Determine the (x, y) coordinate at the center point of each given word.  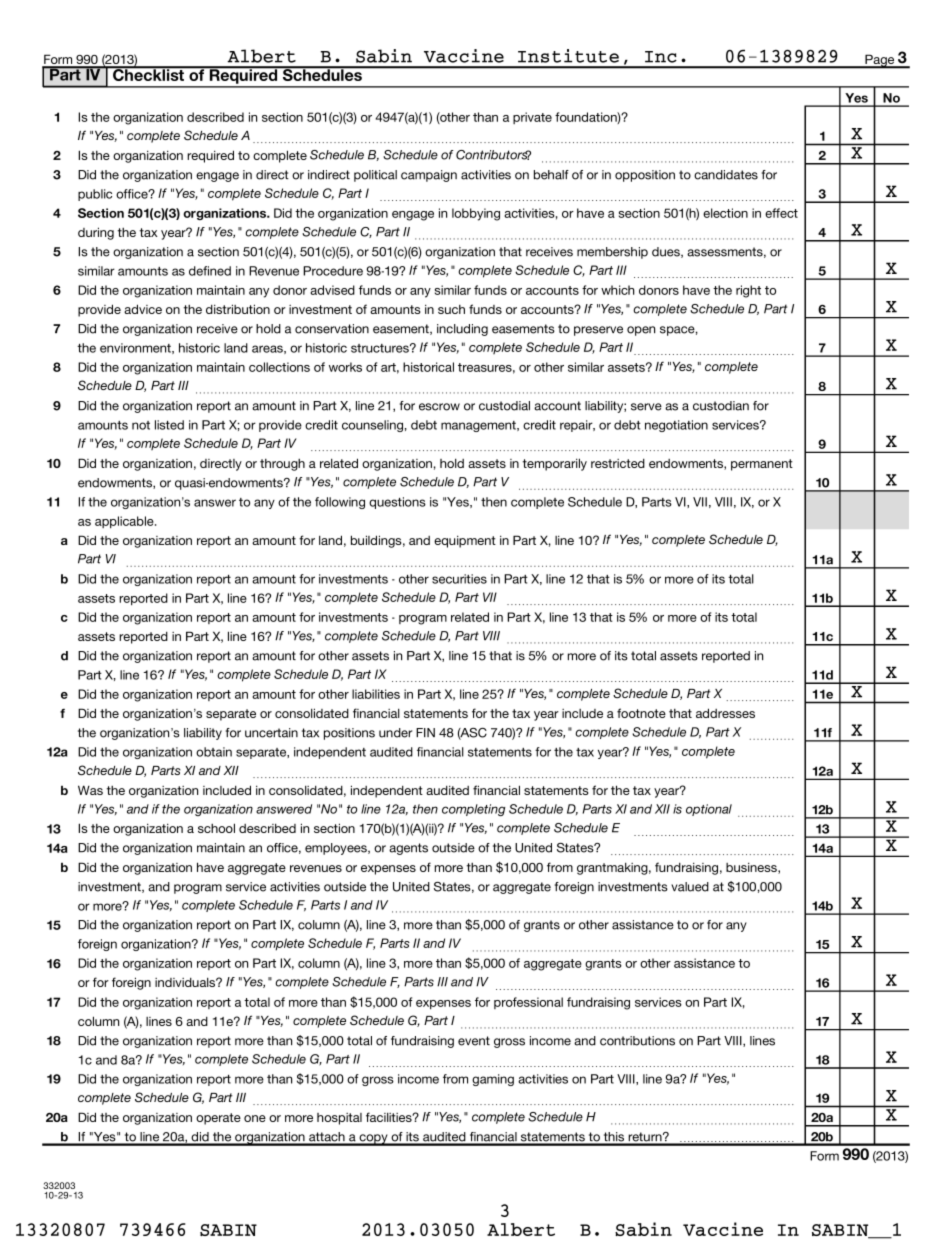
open (641, 331)
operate (218, 1119)
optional (709, 810)
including (462, 330)
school (216, 828)
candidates (726, 175)
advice (143, 309)
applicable (125, 522)
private (532, 118)
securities (459, 579)
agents (408, 849)
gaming (493, 1080)
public (95, 195)
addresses (725, 713)
